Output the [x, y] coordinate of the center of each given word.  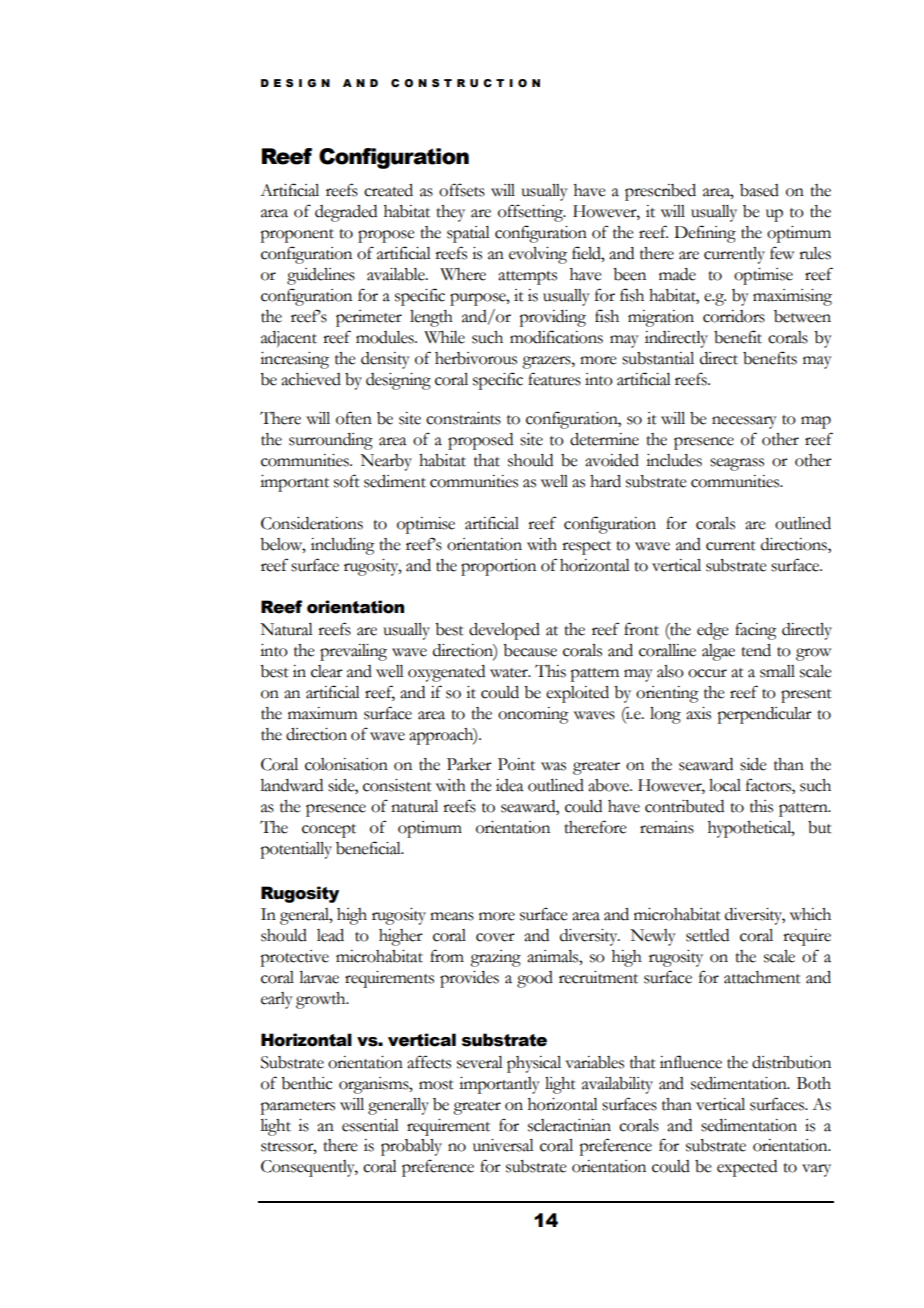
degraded [346, 213]
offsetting [532, 213]
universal [503, 1145]
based [759, 190]
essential [370, 1125]
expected [747, 1168]
